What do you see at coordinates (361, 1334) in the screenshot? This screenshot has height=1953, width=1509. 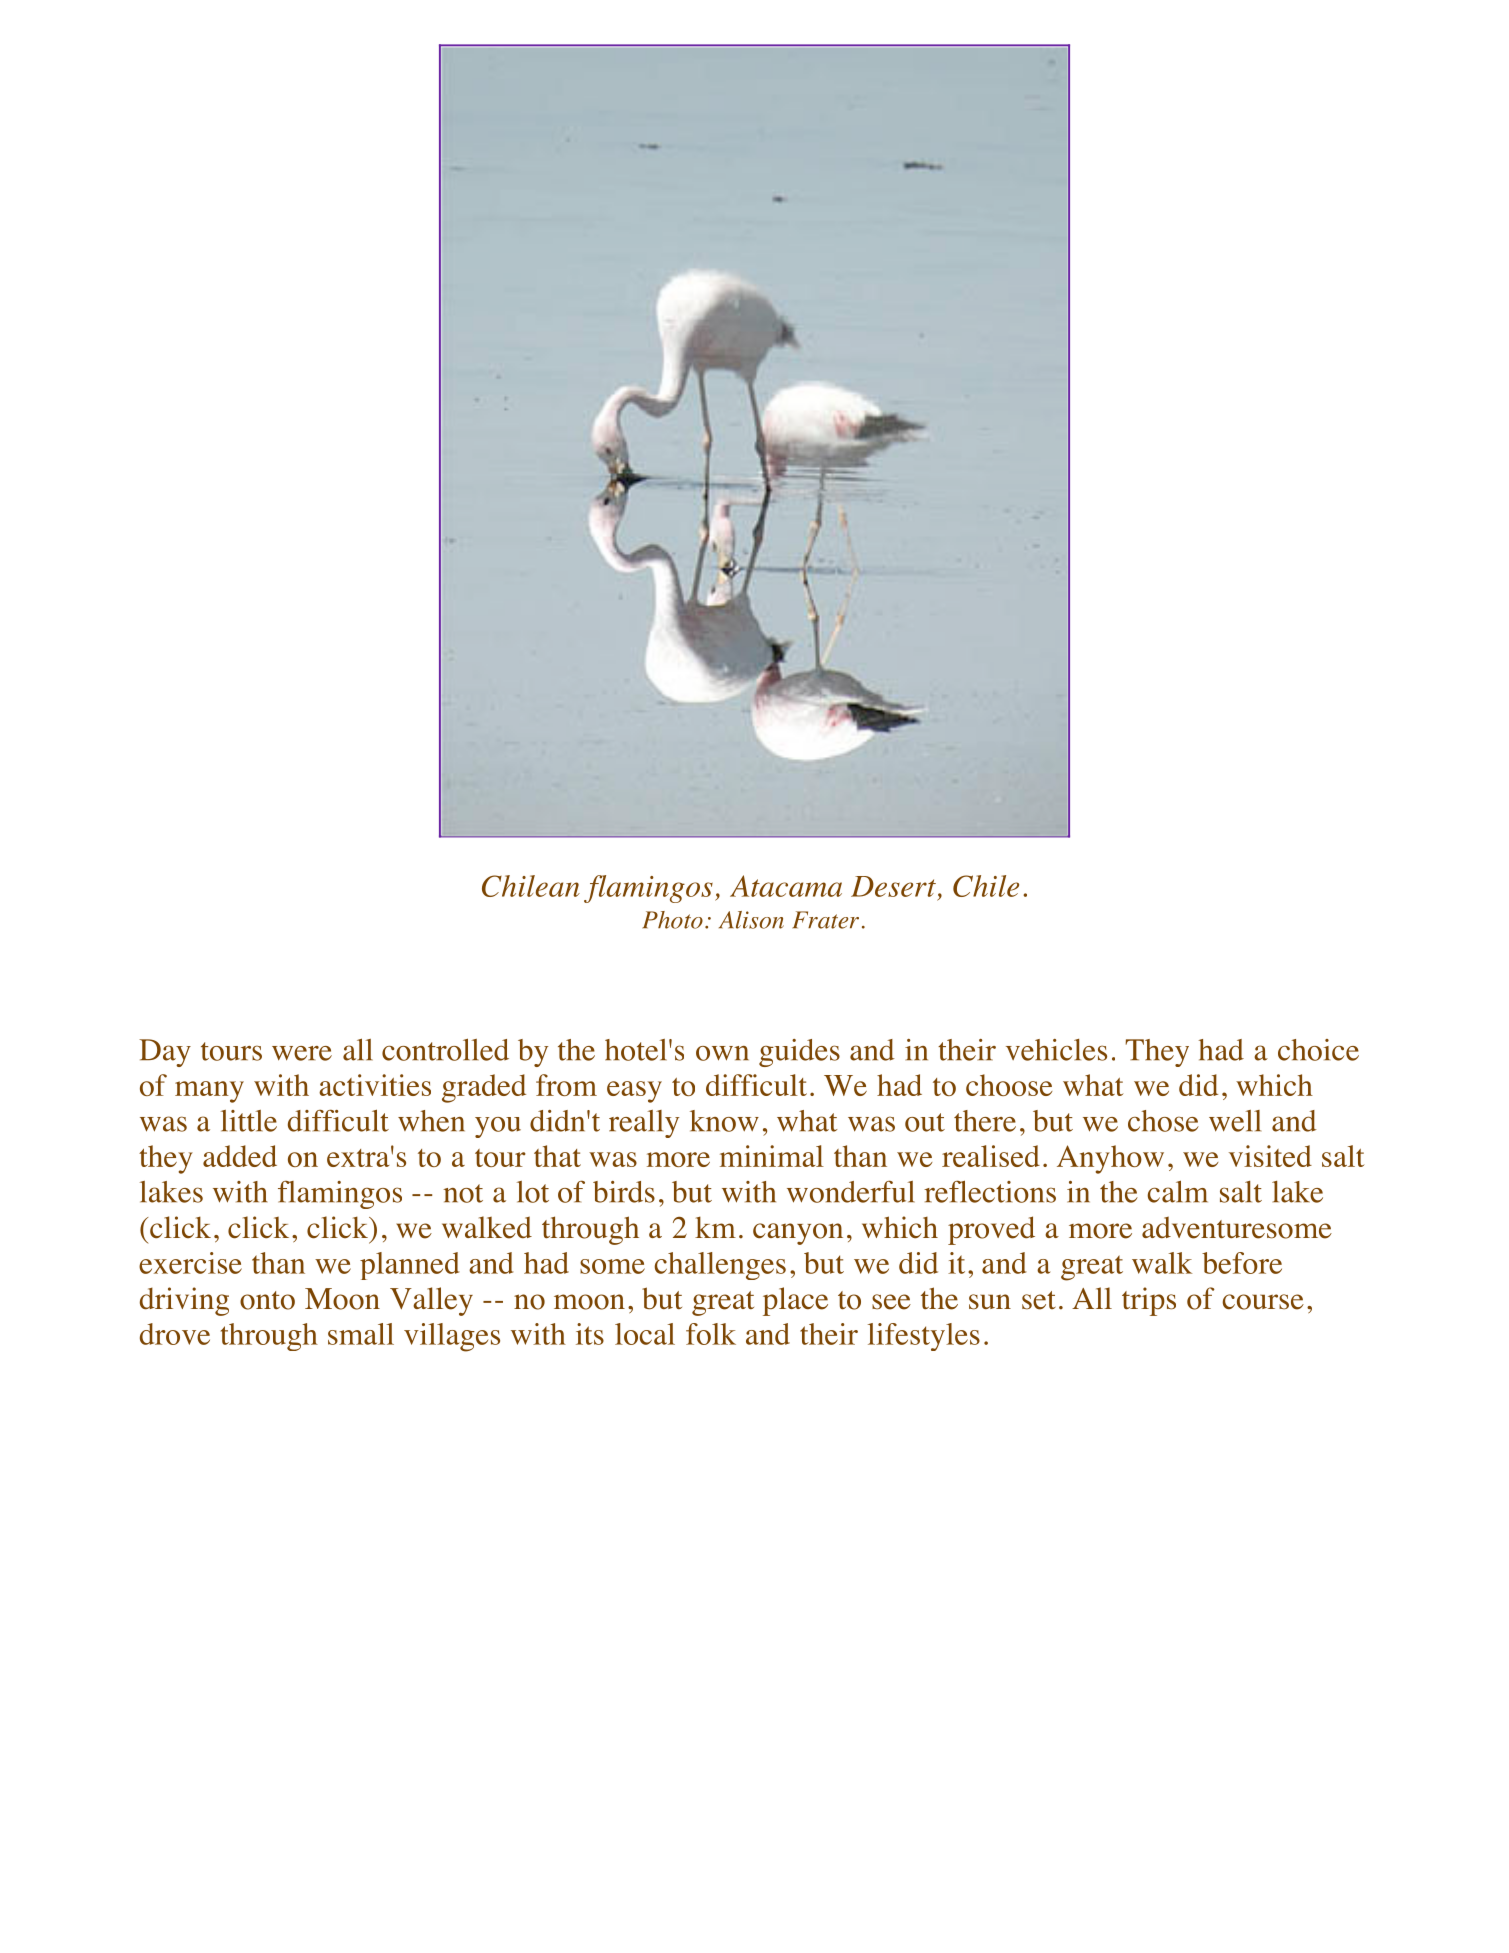 I see `small` at bounding box center [361, 1334].
